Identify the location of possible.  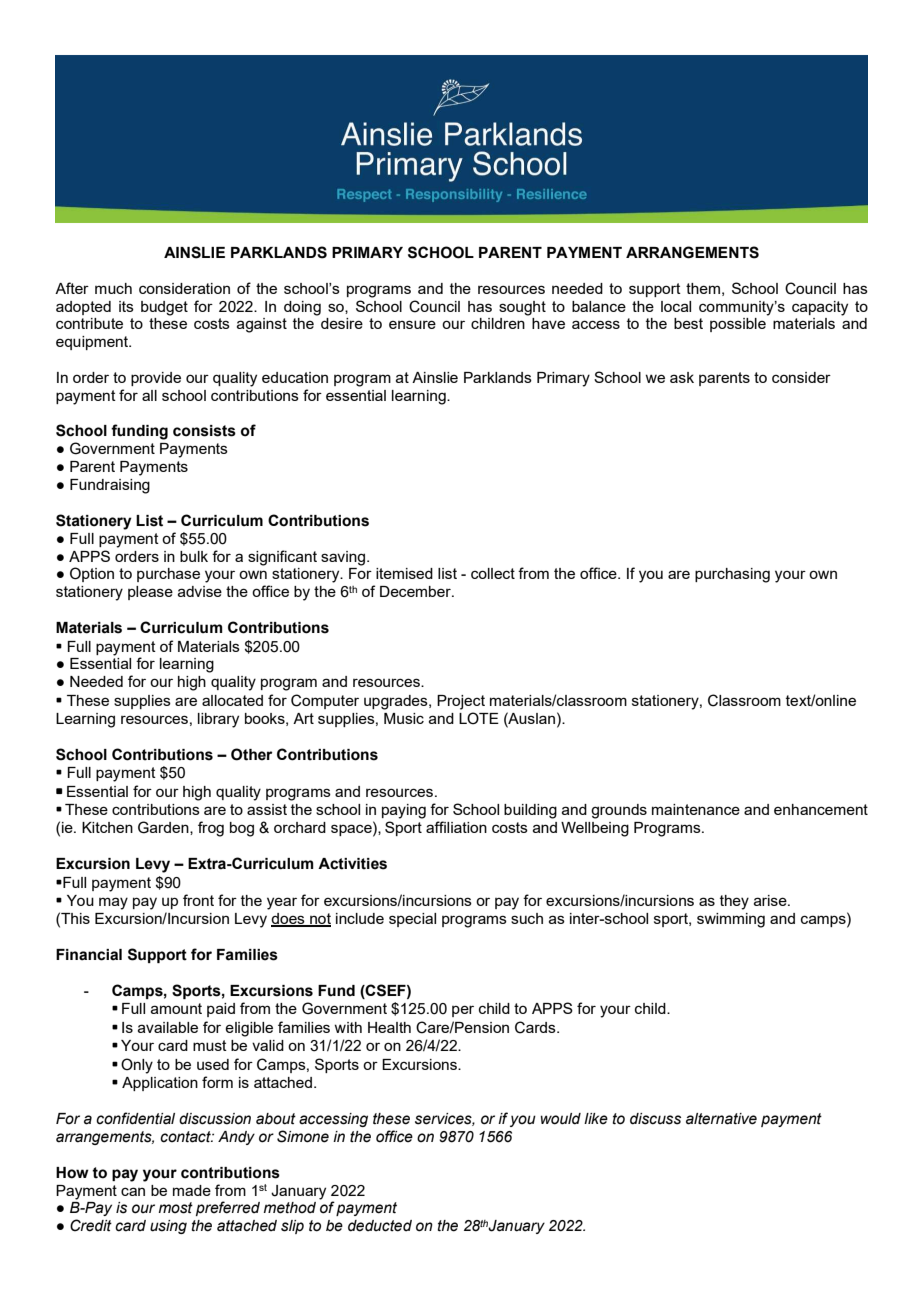
(738, 325).
